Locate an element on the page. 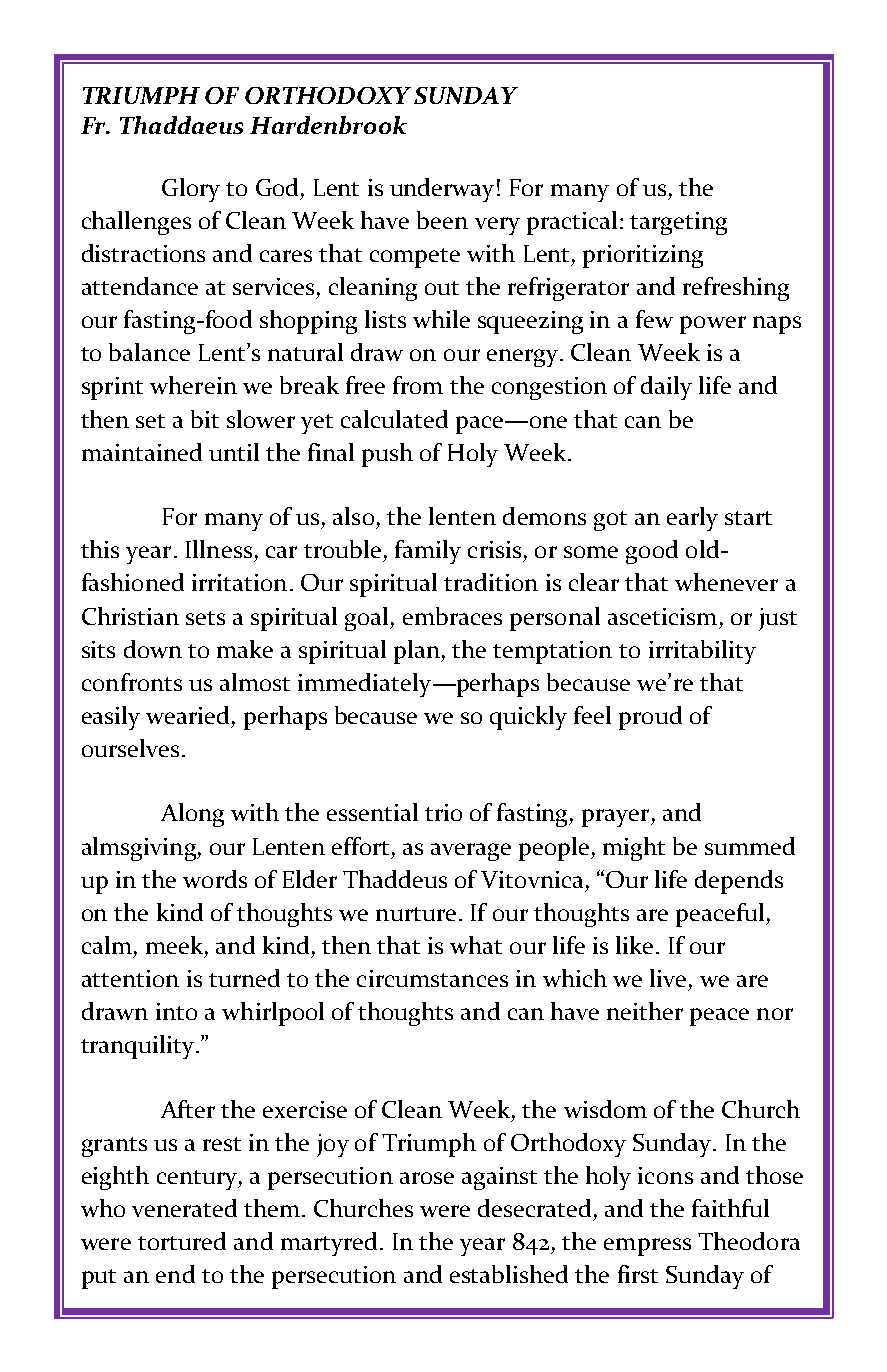 The width and height of the document is (887, 1372). quickly is located at coordinates (528, 718).
